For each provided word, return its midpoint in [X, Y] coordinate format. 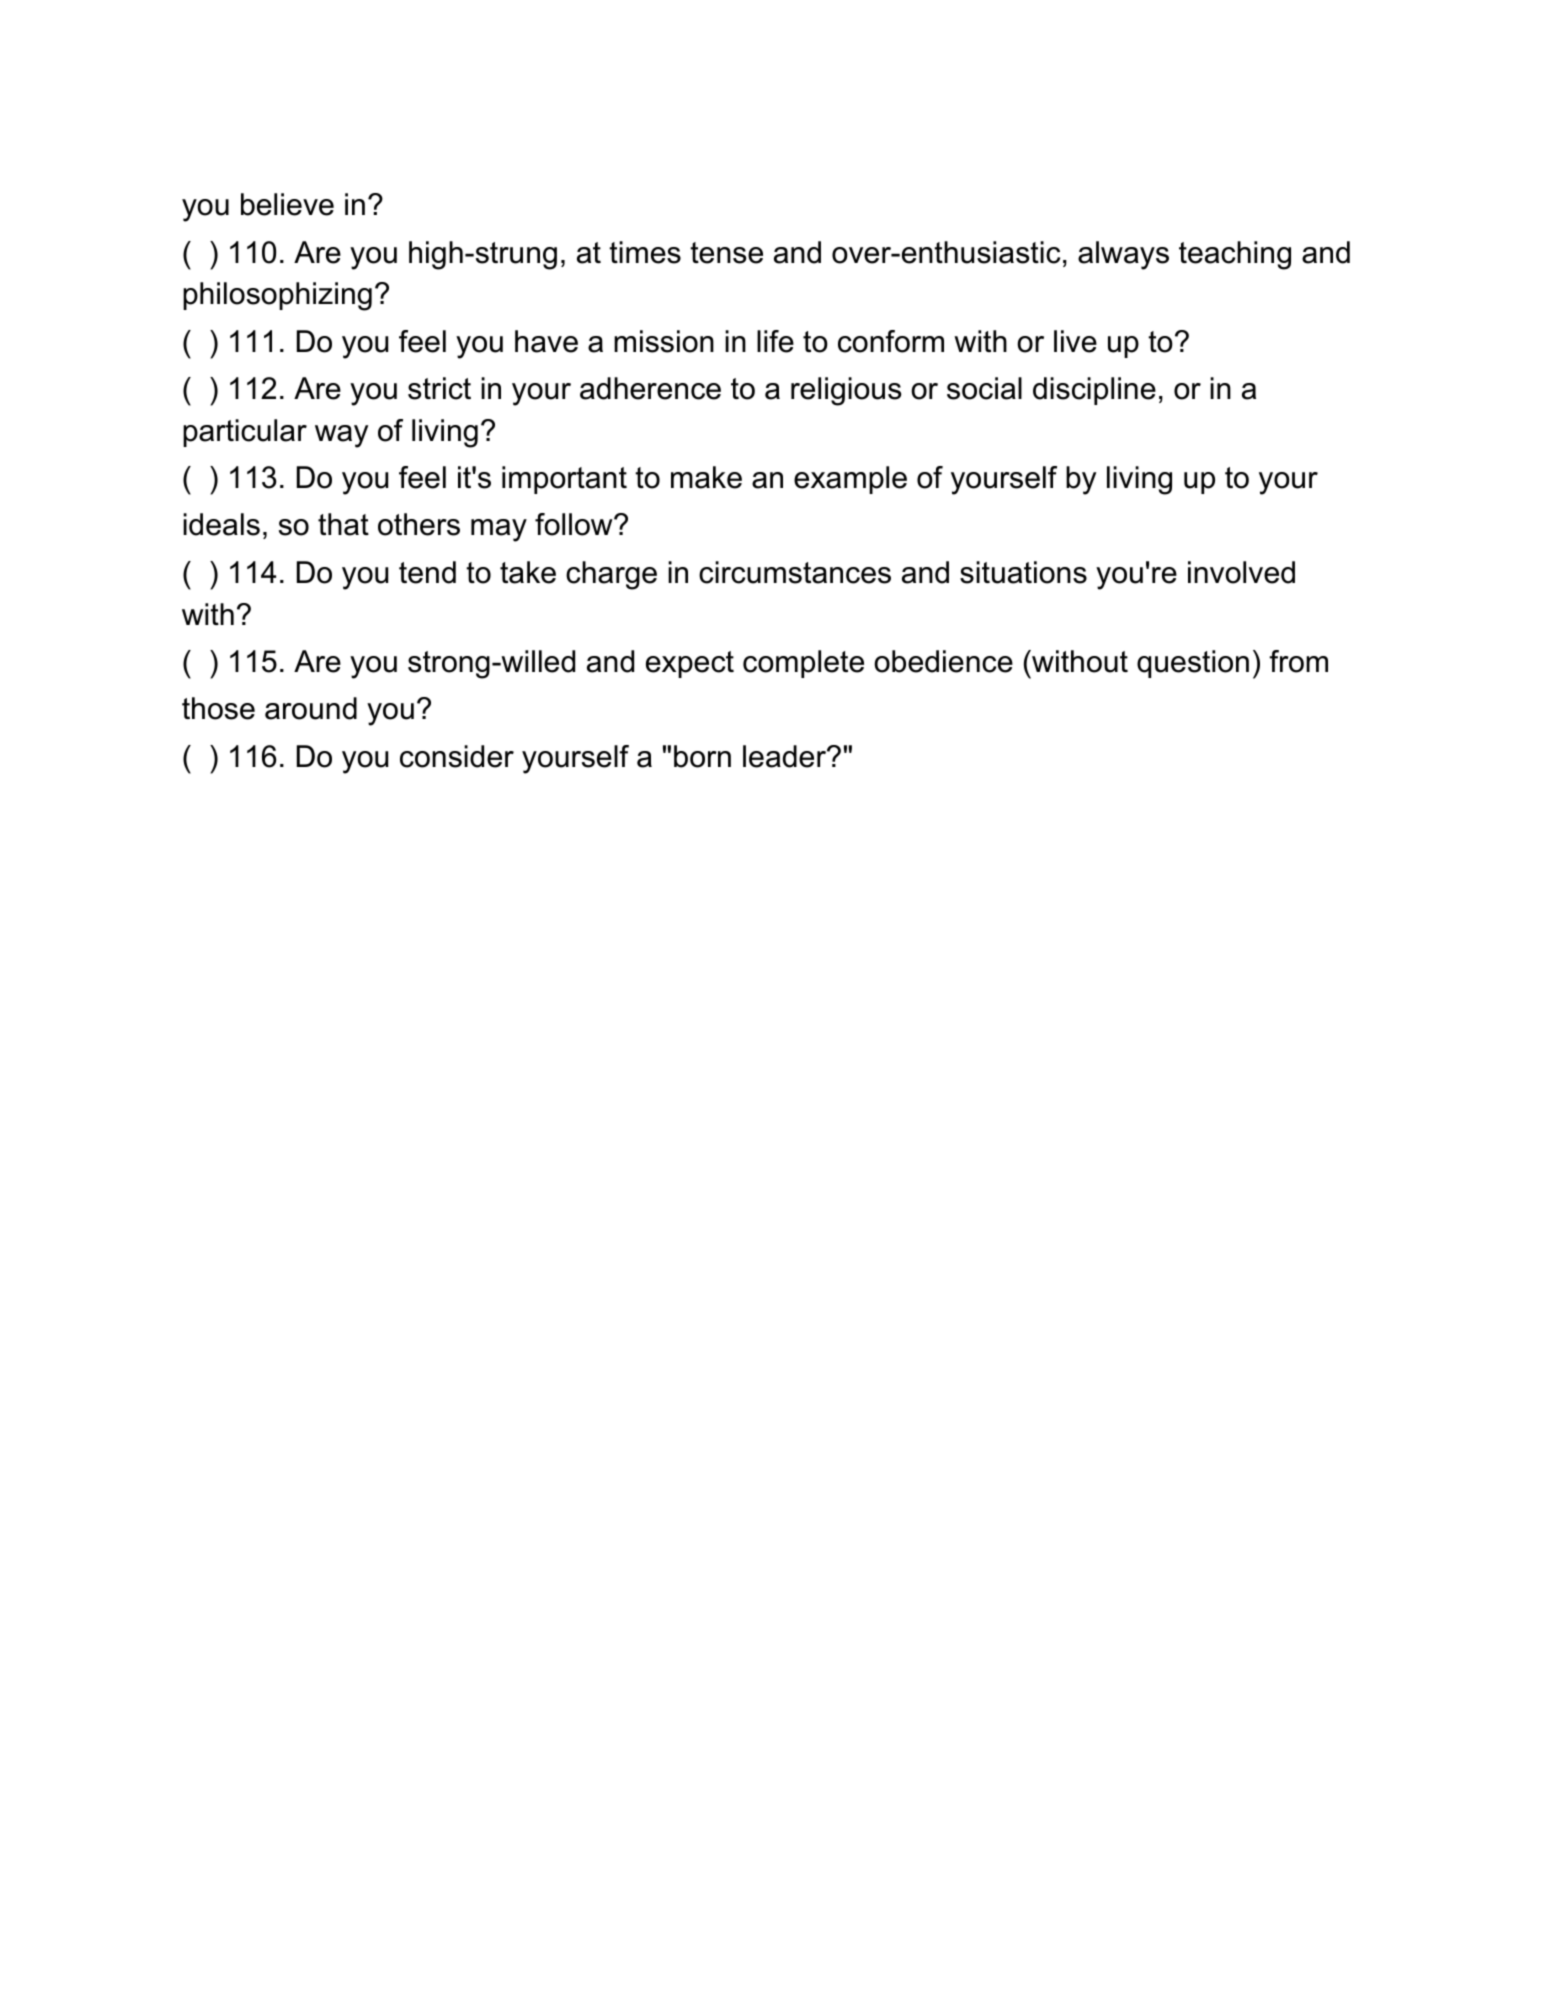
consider [457, 756]
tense [726, 253]
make [706, 477]
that [343, 524]
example [850, 480]
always [1123, 255]
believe [287, 204]
